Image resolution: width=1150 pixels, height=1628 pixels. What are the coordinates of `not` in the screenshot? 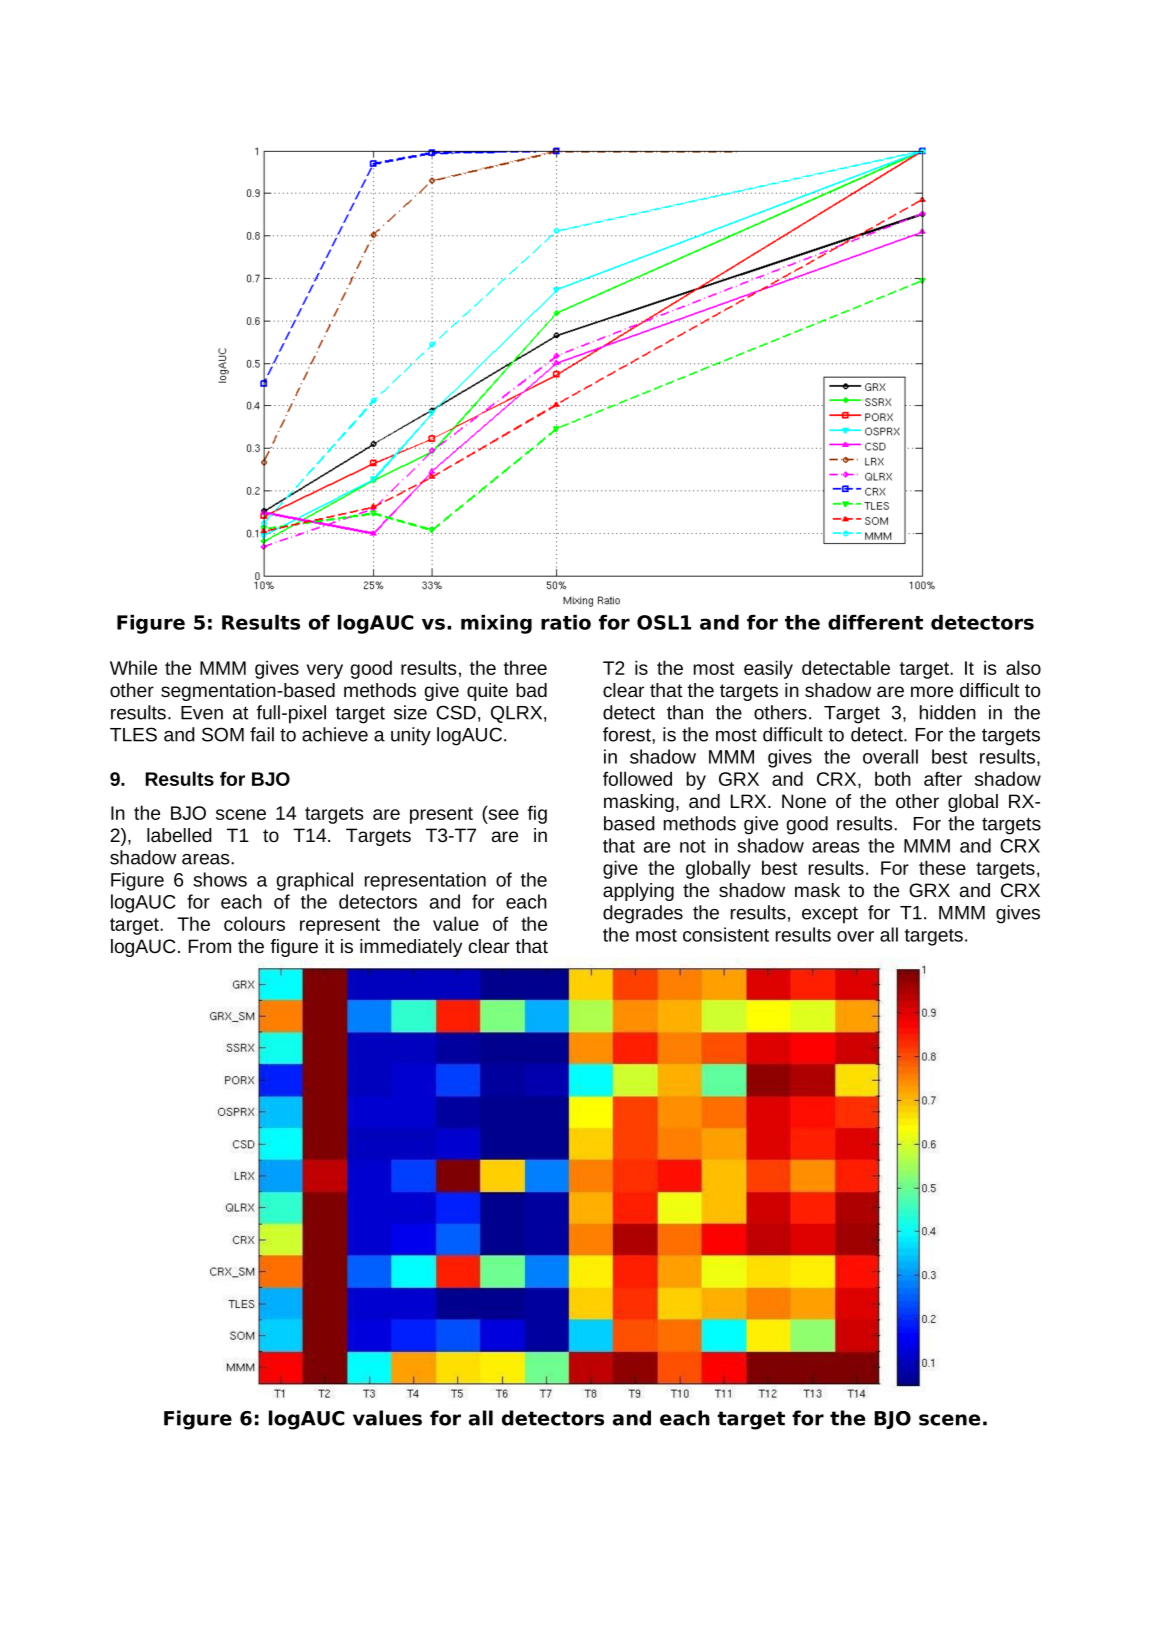 It's located at (693, 846).
